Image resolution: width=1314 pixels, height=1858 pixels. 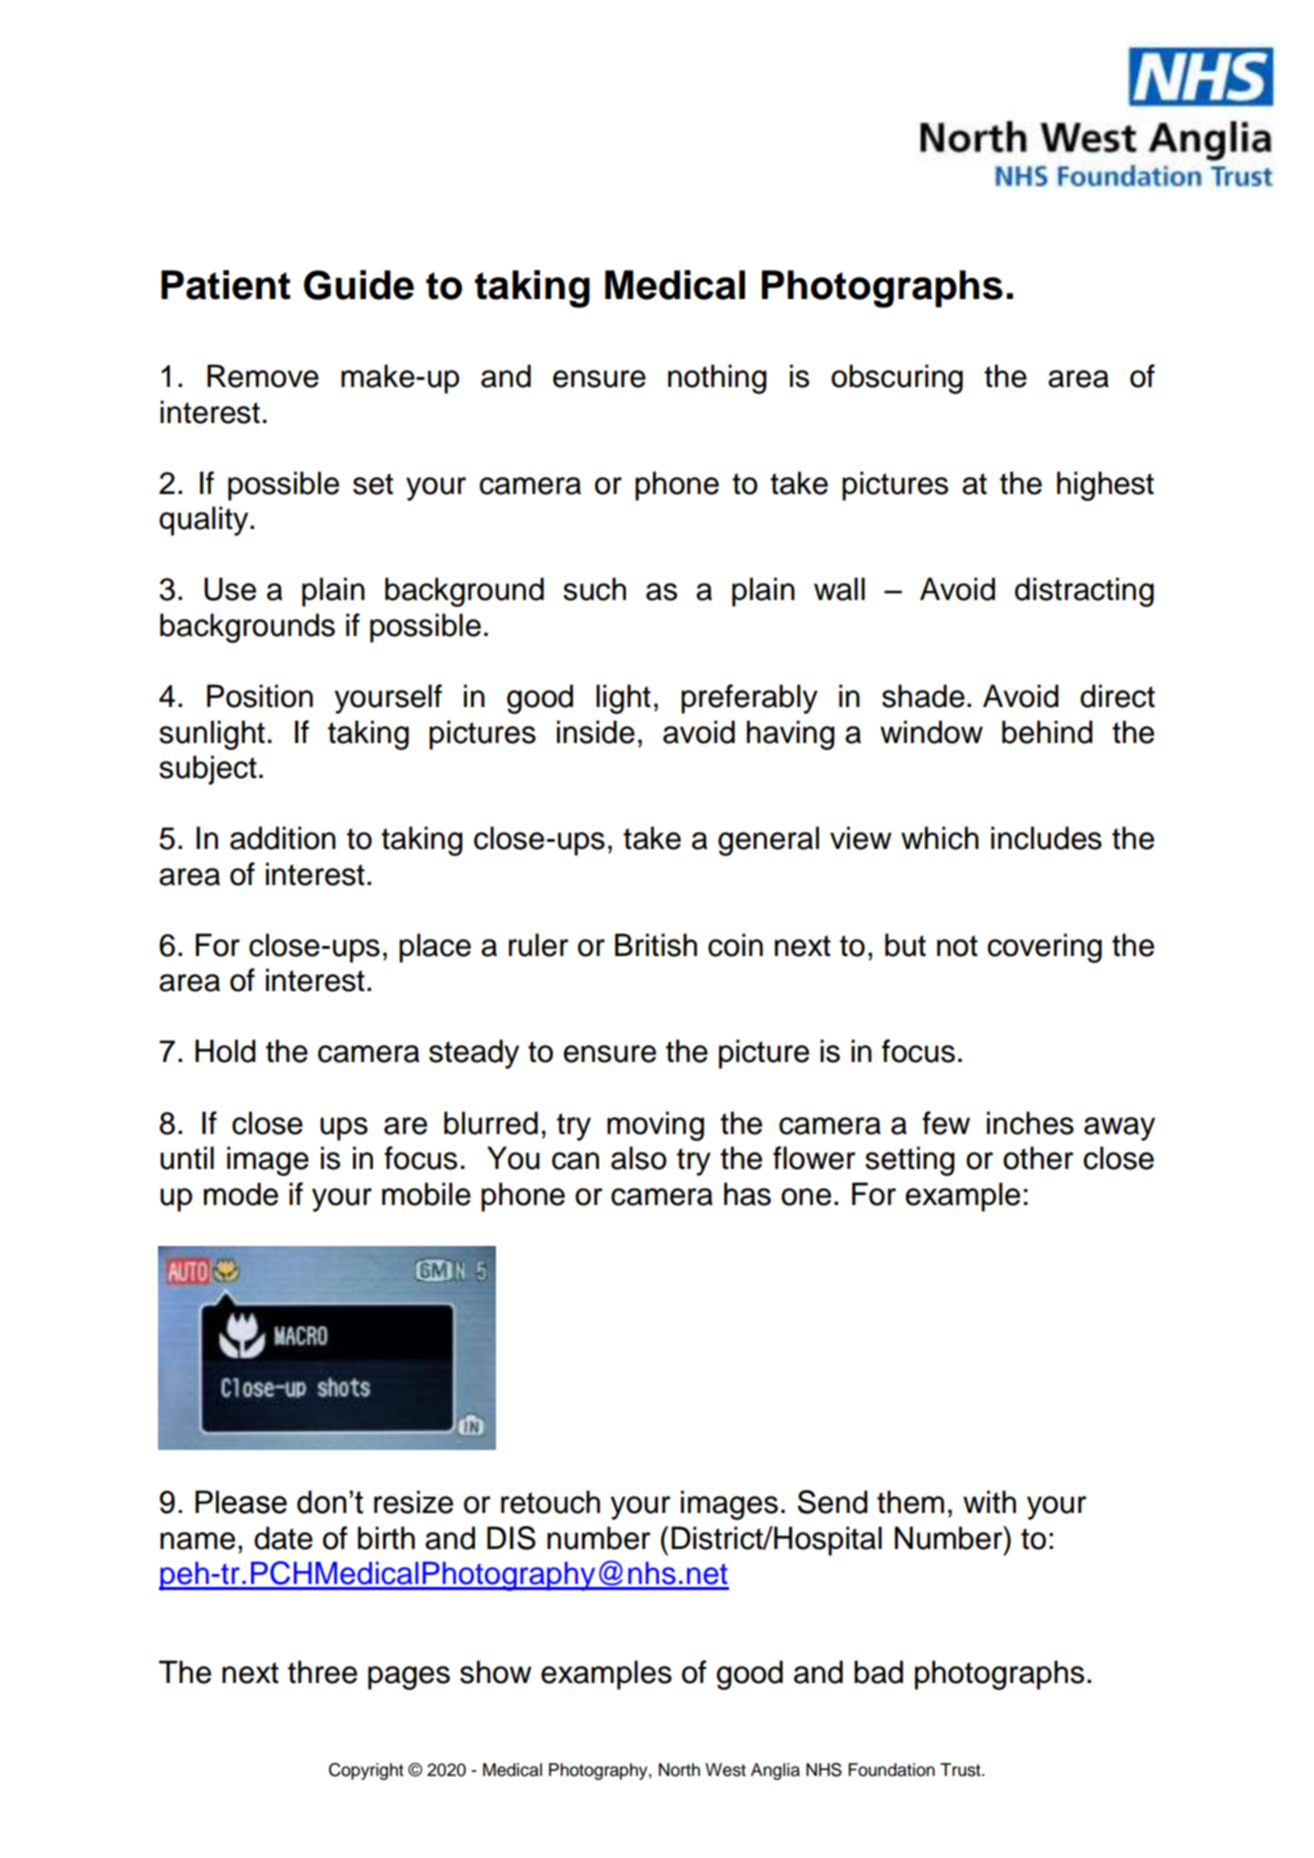 I want to click on British, so click(x=656, y=945).
